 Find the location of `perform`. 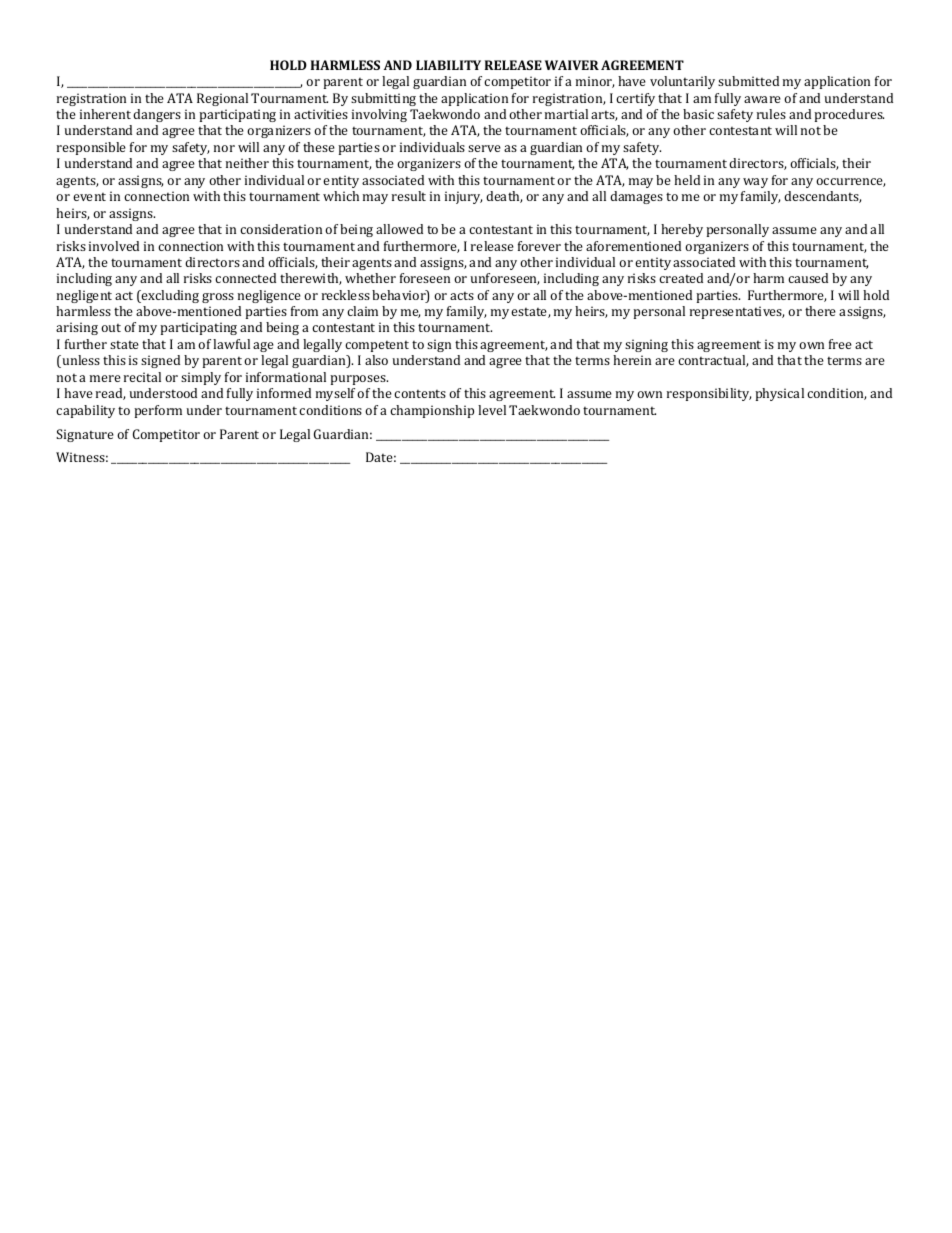

perform is located at coordinates (158, 411).
